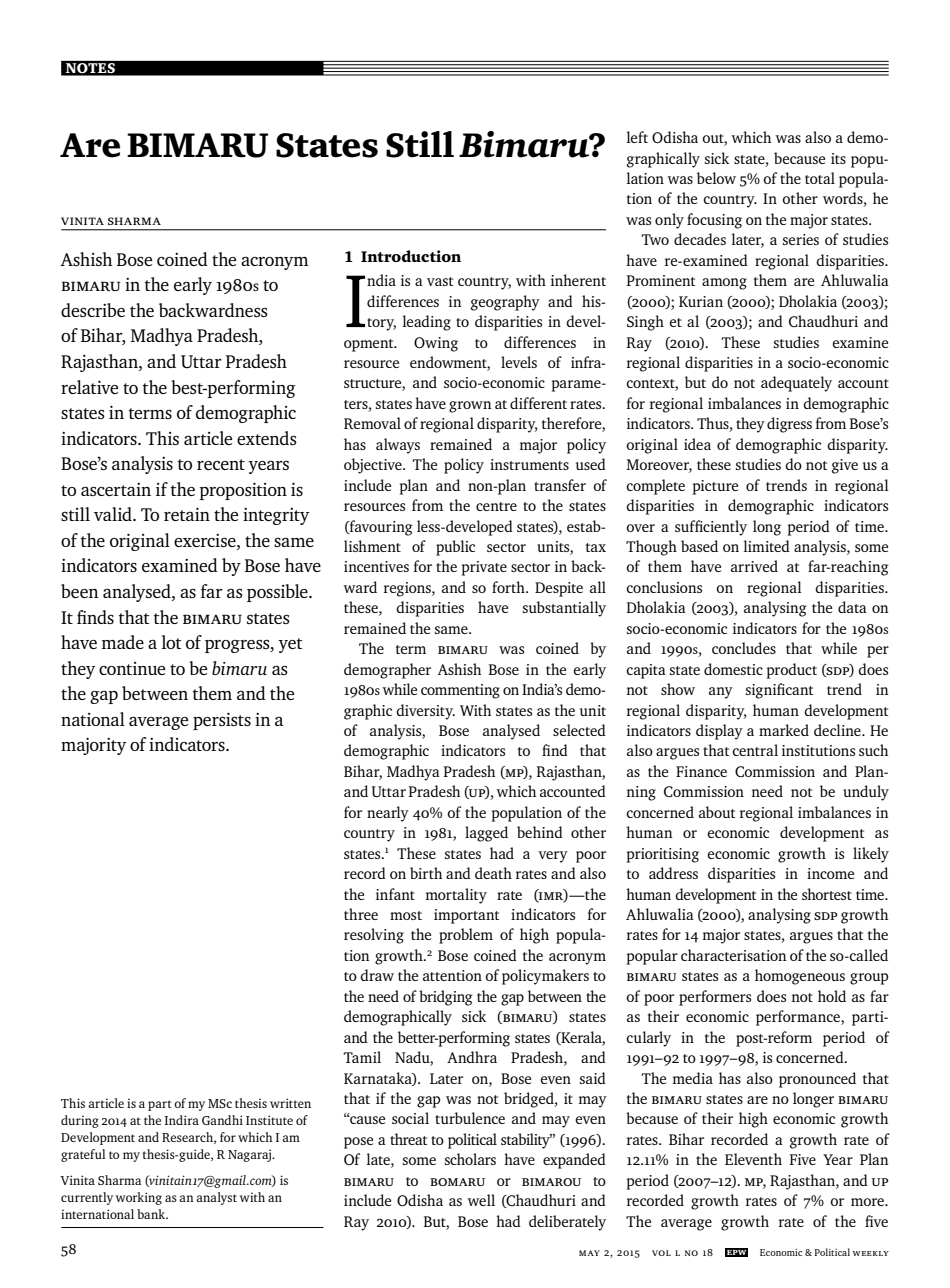 The height and width of the screenshot is (1288, 950). I want to click on continue, so click(132, 668).
